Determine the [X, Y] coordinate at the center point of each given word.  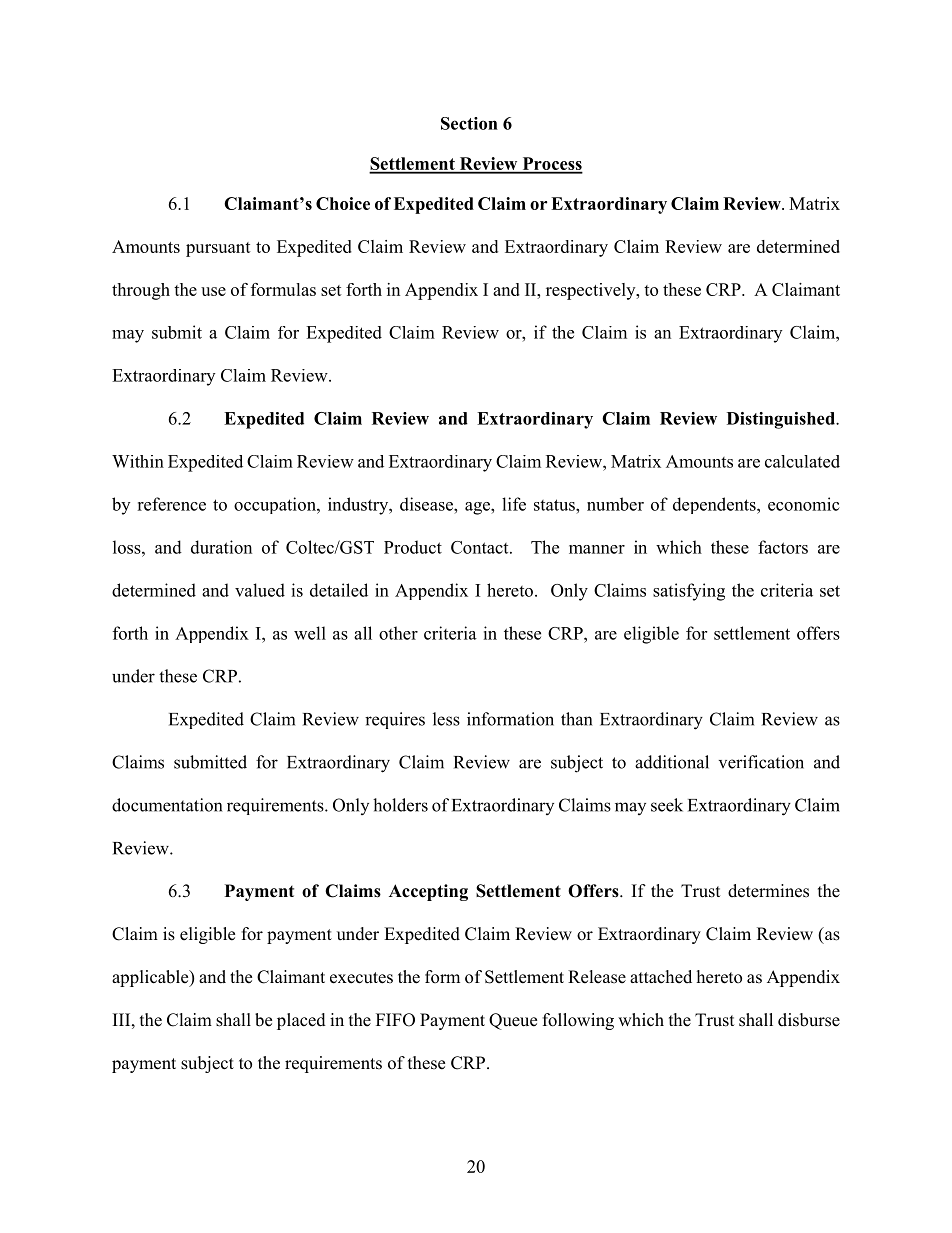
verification [761, 762]
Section [469, 123]
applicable [151, 978]
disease [427, 504]
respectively [592, 291]
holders [400, 805]
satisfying [689, 592]
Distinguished [782, 420]
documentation [167, 805]
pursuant [218, 249]
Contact [481, 547]
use [213, 291]
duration [221, 547]
